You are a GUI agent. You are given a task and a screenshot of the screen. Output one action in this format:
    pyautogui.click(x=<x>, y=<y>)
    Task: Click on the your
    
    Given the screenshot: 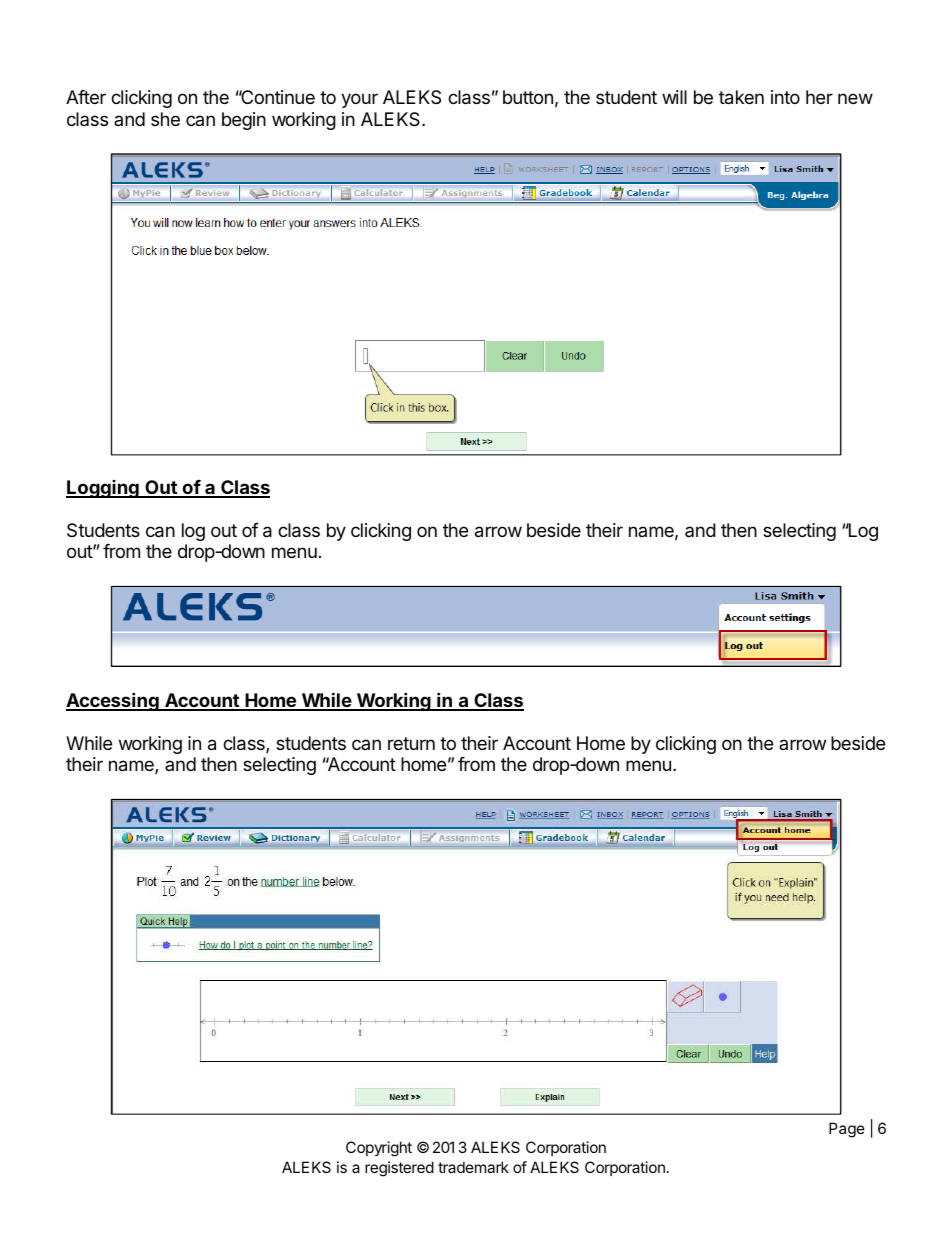 What is the action you would take?
    pyautogui.click(x=359, y=100)
